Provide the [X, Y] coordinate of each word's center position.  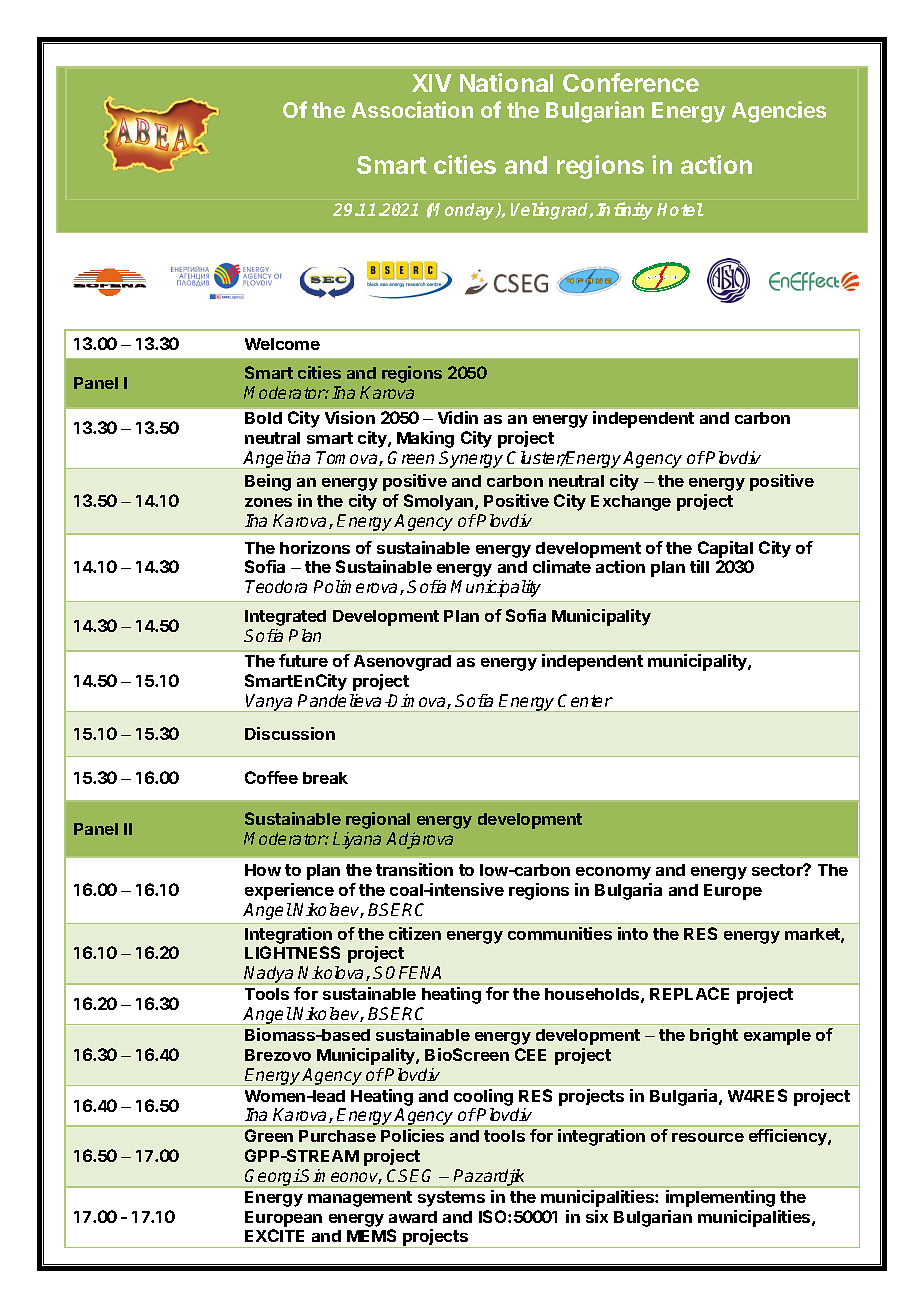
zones [268, 502]
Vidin [458, 417]
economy [613, 873]
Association [412, 109]
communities [560, 933]
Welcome [282, 344]
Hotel [680, 209]
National [506, 82]
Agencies [779, 112]
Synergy [472, 460]
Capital [725, 549]
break [325, 778]
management [360, 1199]
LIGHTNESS [292, 952]
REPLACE [689, 993]
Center [585, 700]
